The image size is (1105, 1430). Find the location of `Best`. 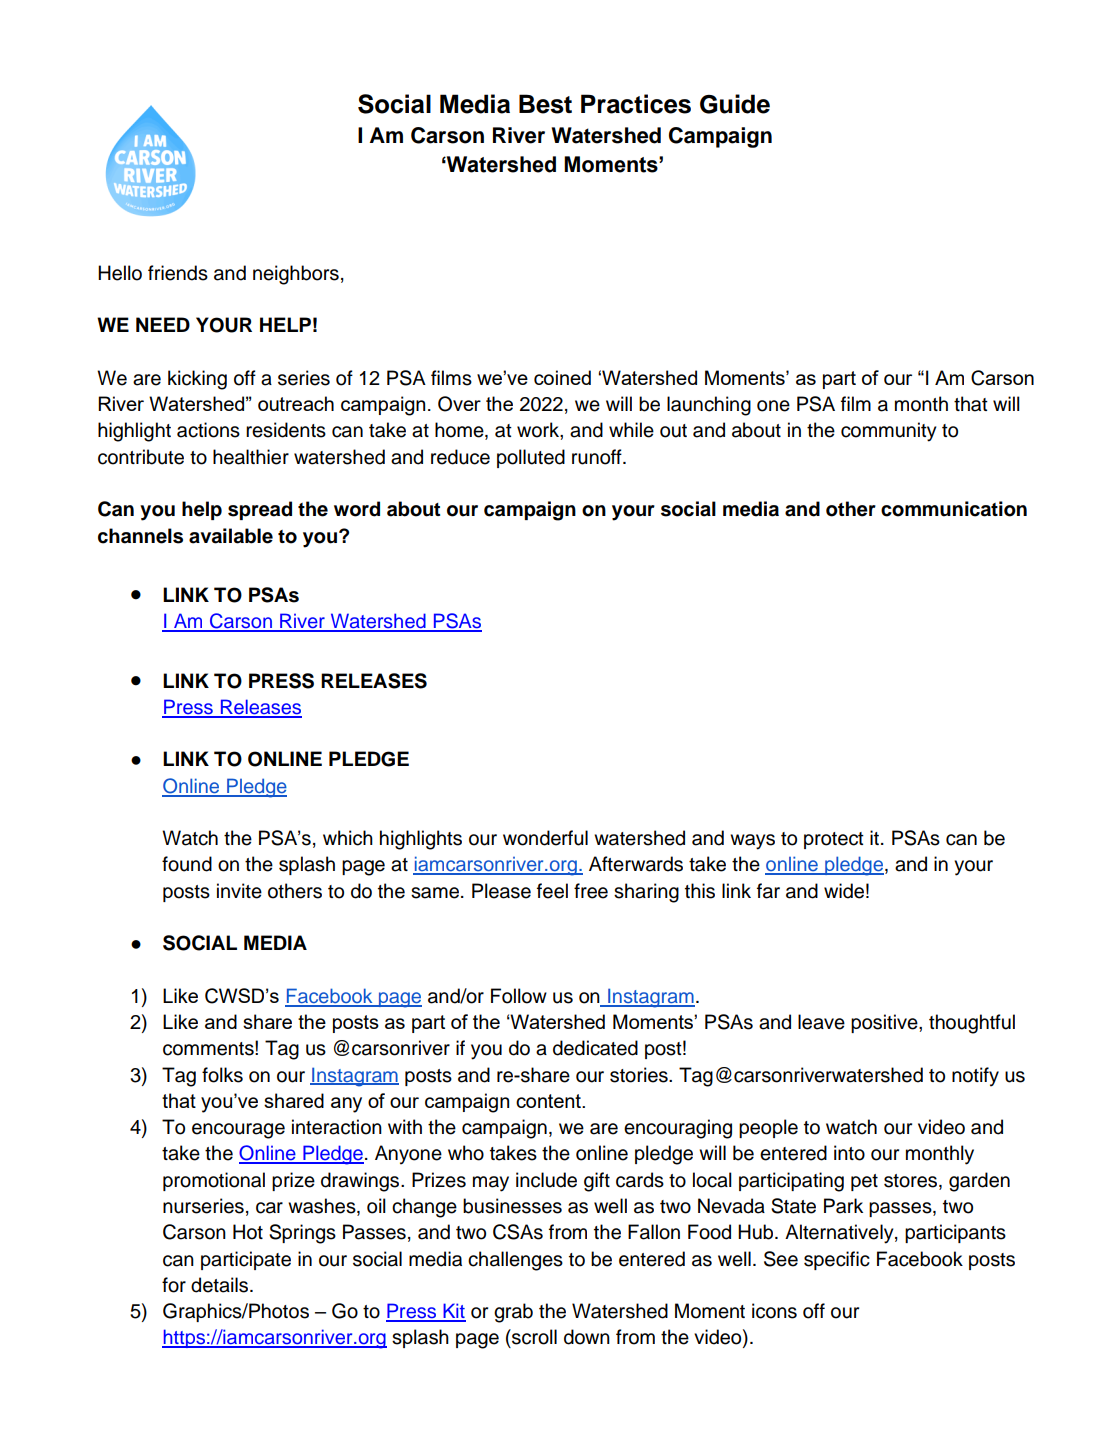

Best is located at coordinates (545, 104).
